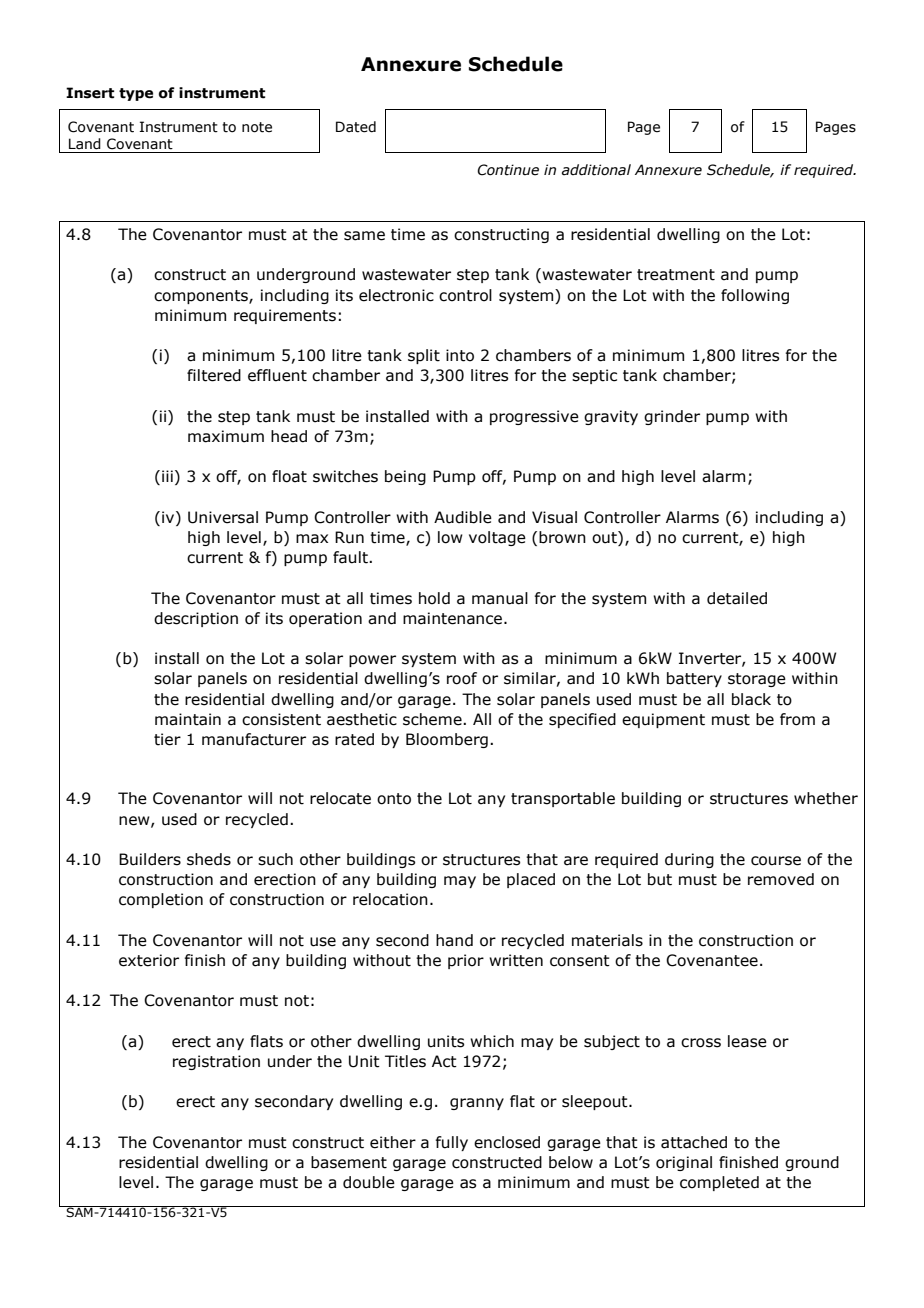 This screenshot has width=924, height=1308. I want to click on detailed, so click(737, 598).
